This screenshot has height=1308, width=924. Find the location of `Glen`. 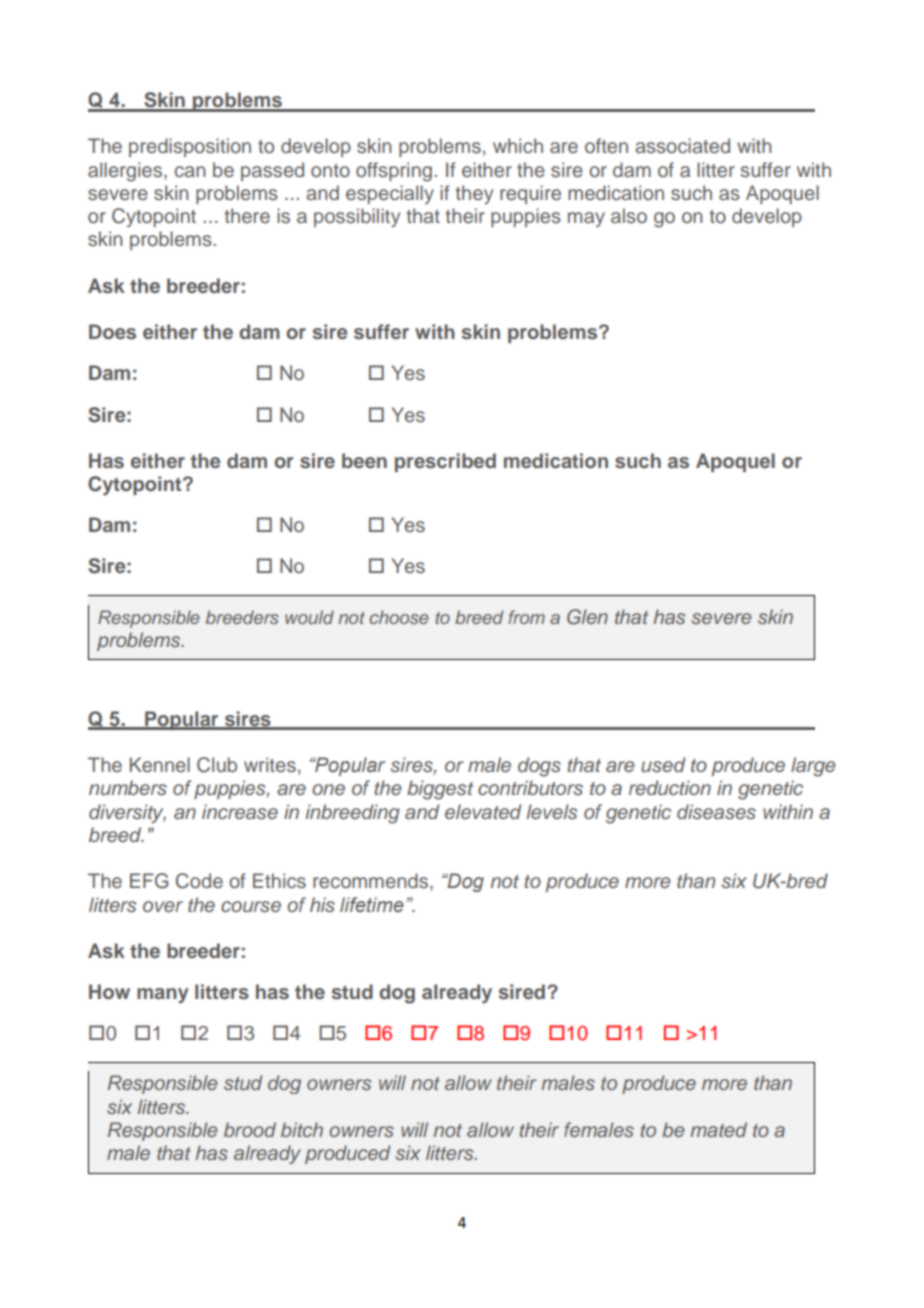

Glen is located at coordinates (587, 617).
